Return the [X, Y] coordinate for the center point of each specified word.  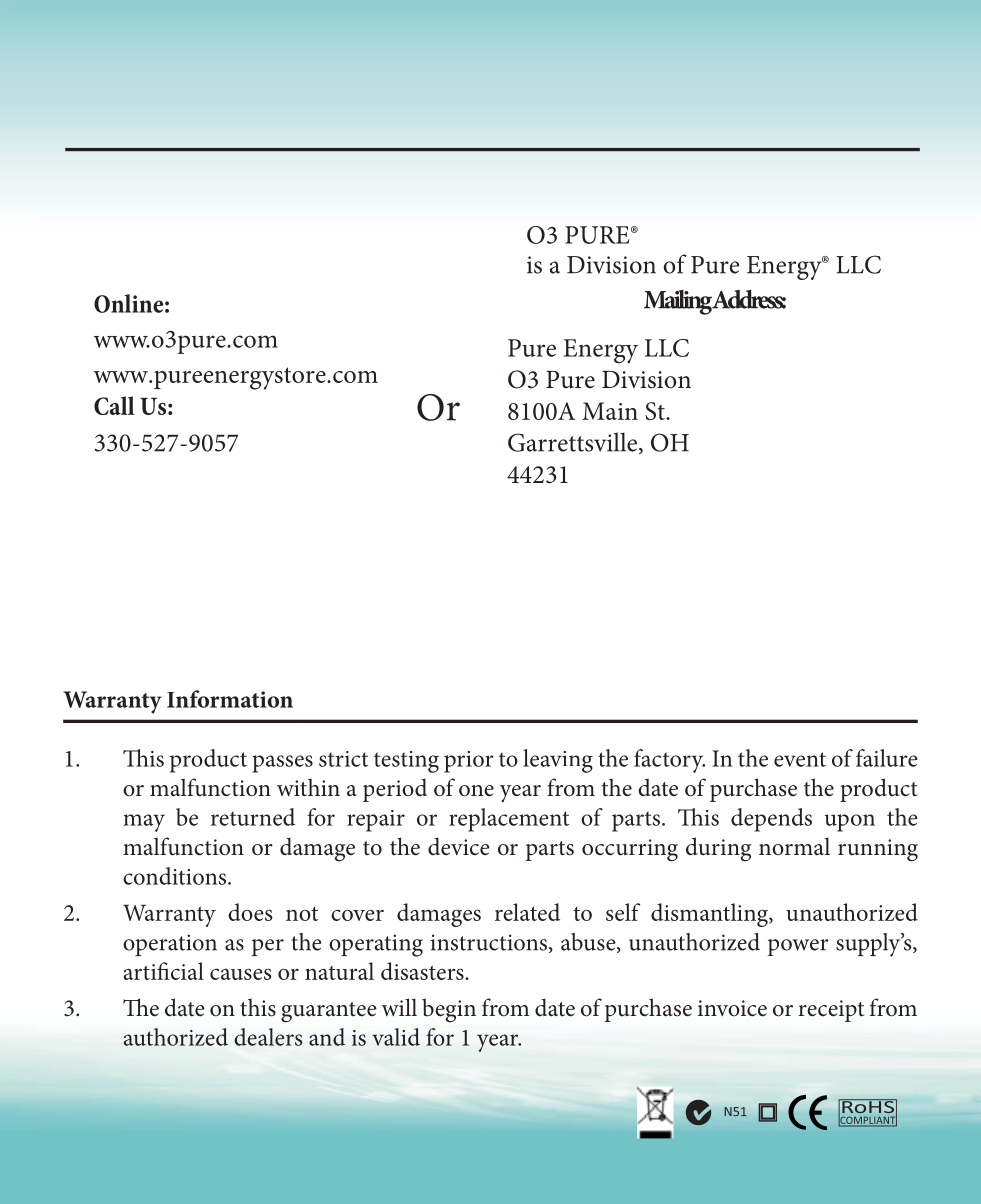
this [258, 1007]
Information [230, 699]
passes [282, 764]
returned [253, 817]
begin [449, 1010]
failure [887, 758]
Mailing [678, 302]
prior [469, 762]
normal [794, 846]
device [459, 846]
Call [114, 405]
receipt [831, 1011]
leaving [558, 761]
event [800, 759]
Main [610, 411]
